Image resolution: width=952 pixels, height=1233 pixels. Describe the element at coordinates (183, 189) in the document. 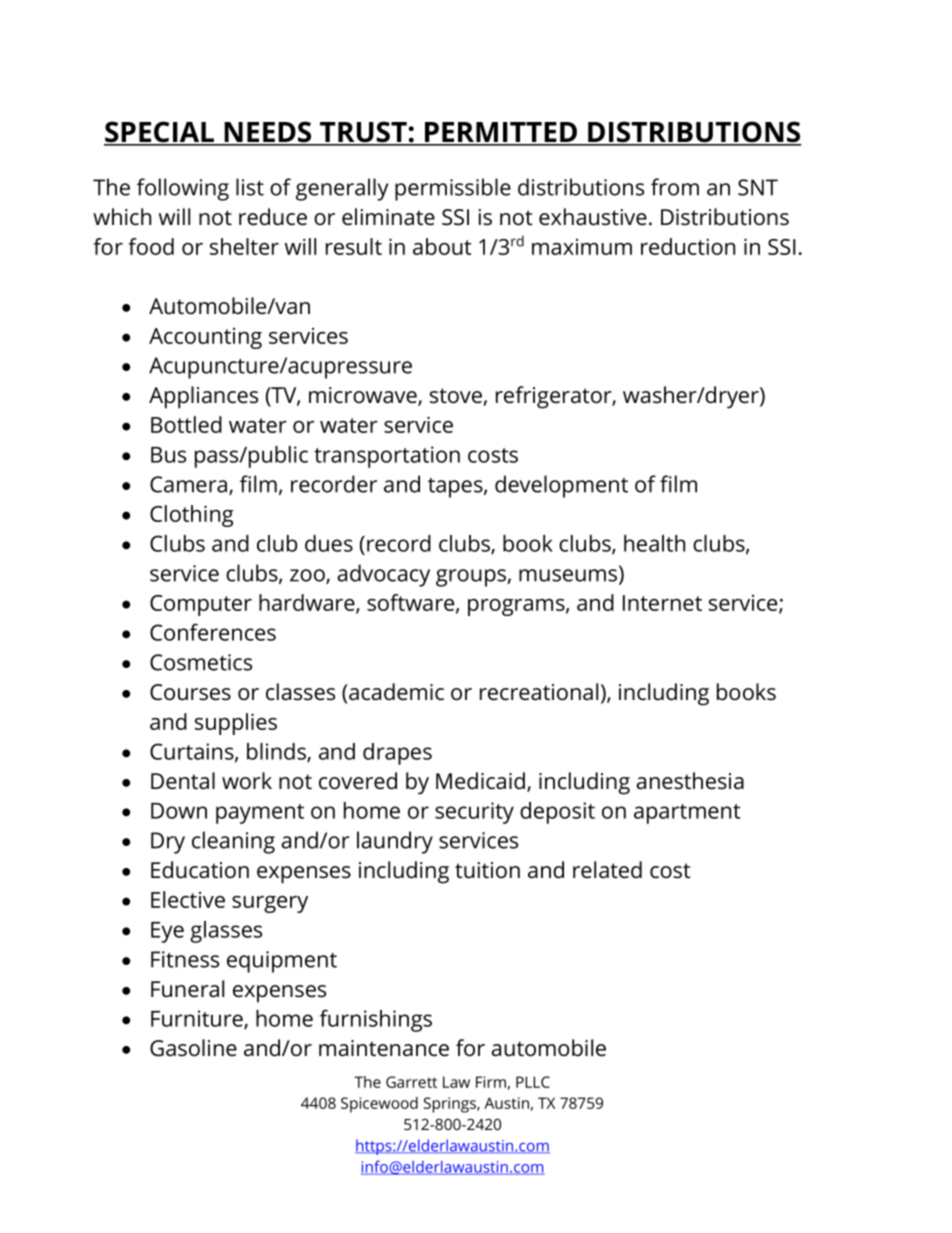

I see `following` at that location.
